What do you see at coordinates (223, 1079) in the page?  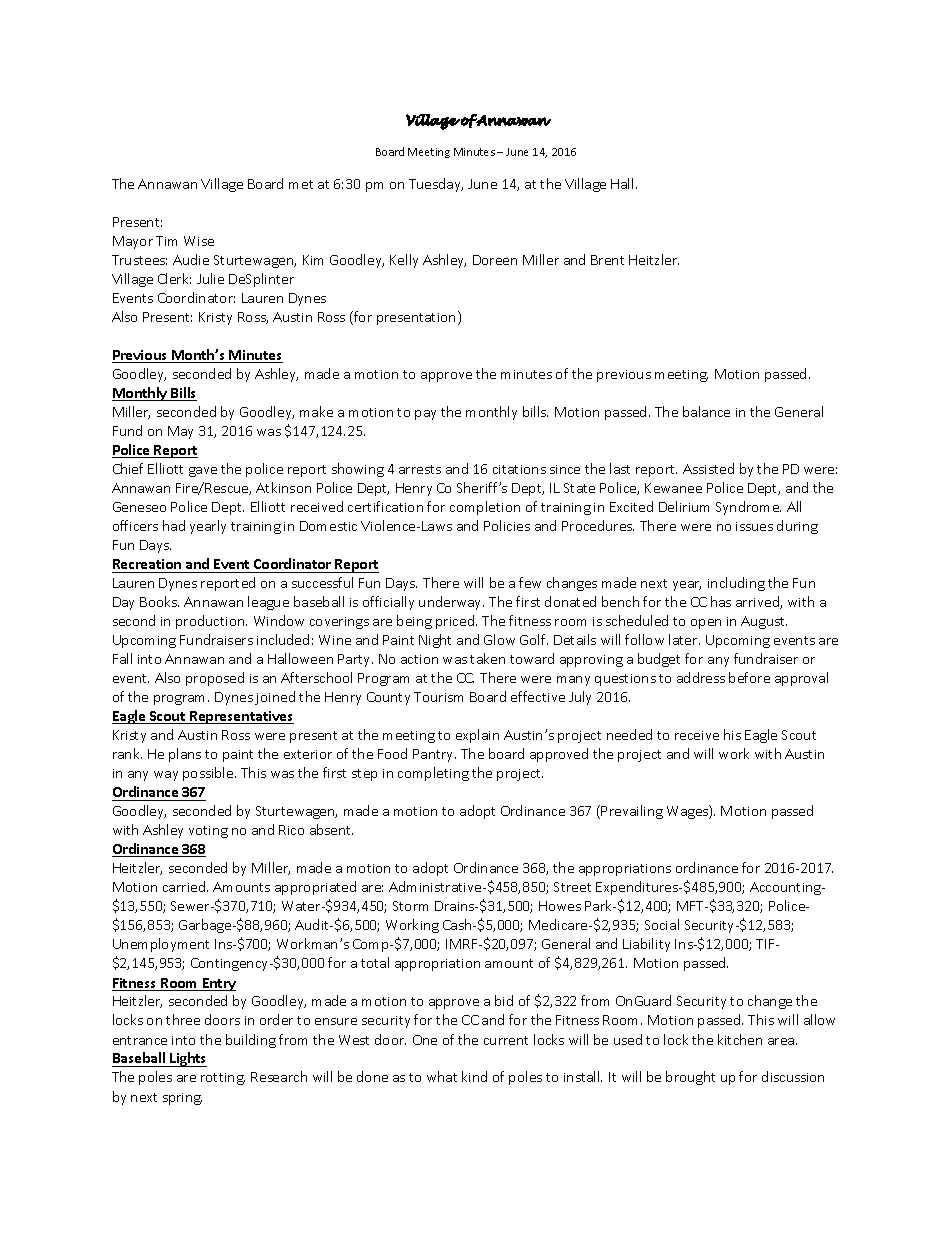 I see `rotting` at bounding box center [223, 1079].
